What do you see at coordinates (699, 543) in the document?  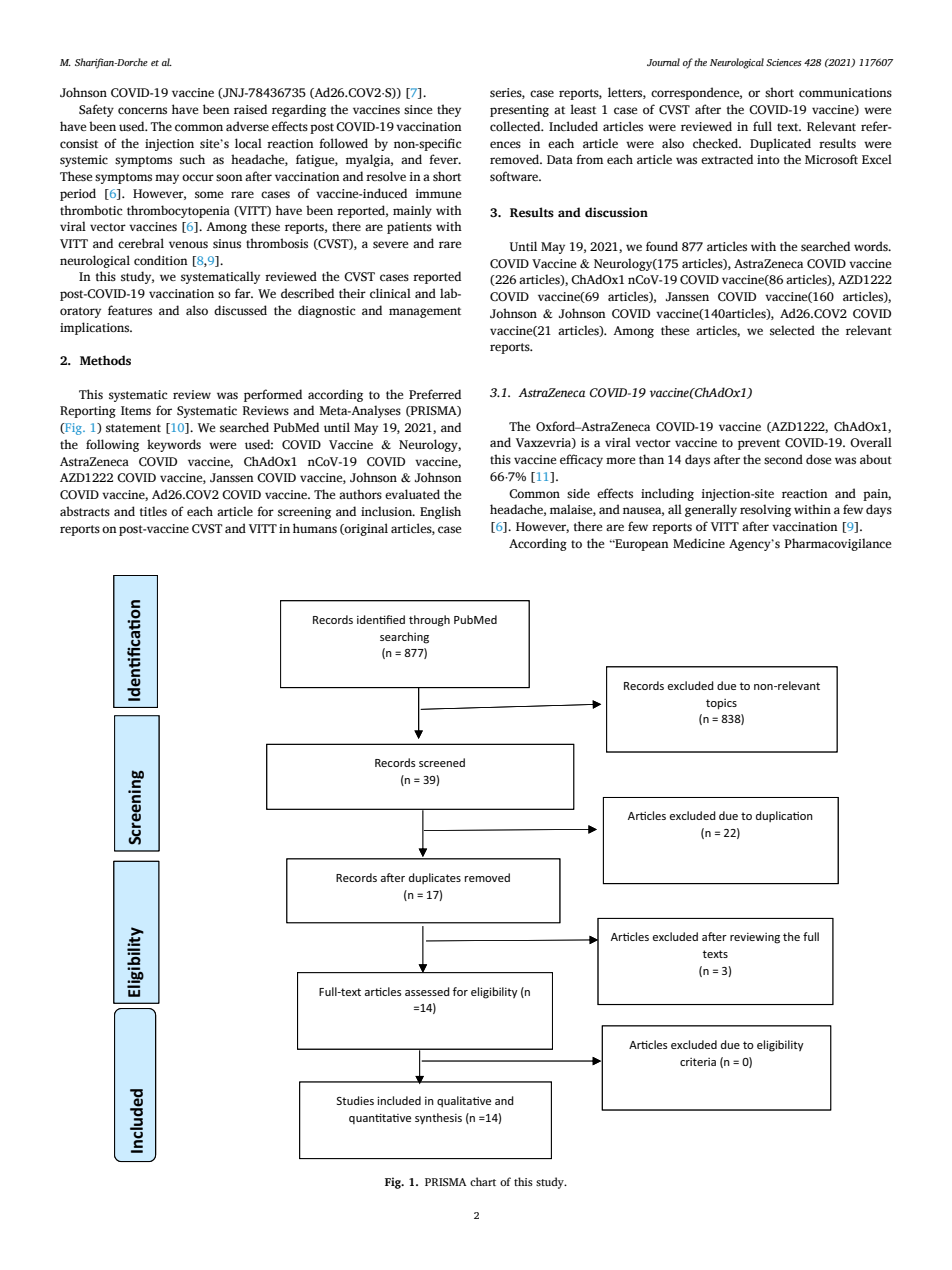 I see `Medicine` at bounding box center [699, 543].
